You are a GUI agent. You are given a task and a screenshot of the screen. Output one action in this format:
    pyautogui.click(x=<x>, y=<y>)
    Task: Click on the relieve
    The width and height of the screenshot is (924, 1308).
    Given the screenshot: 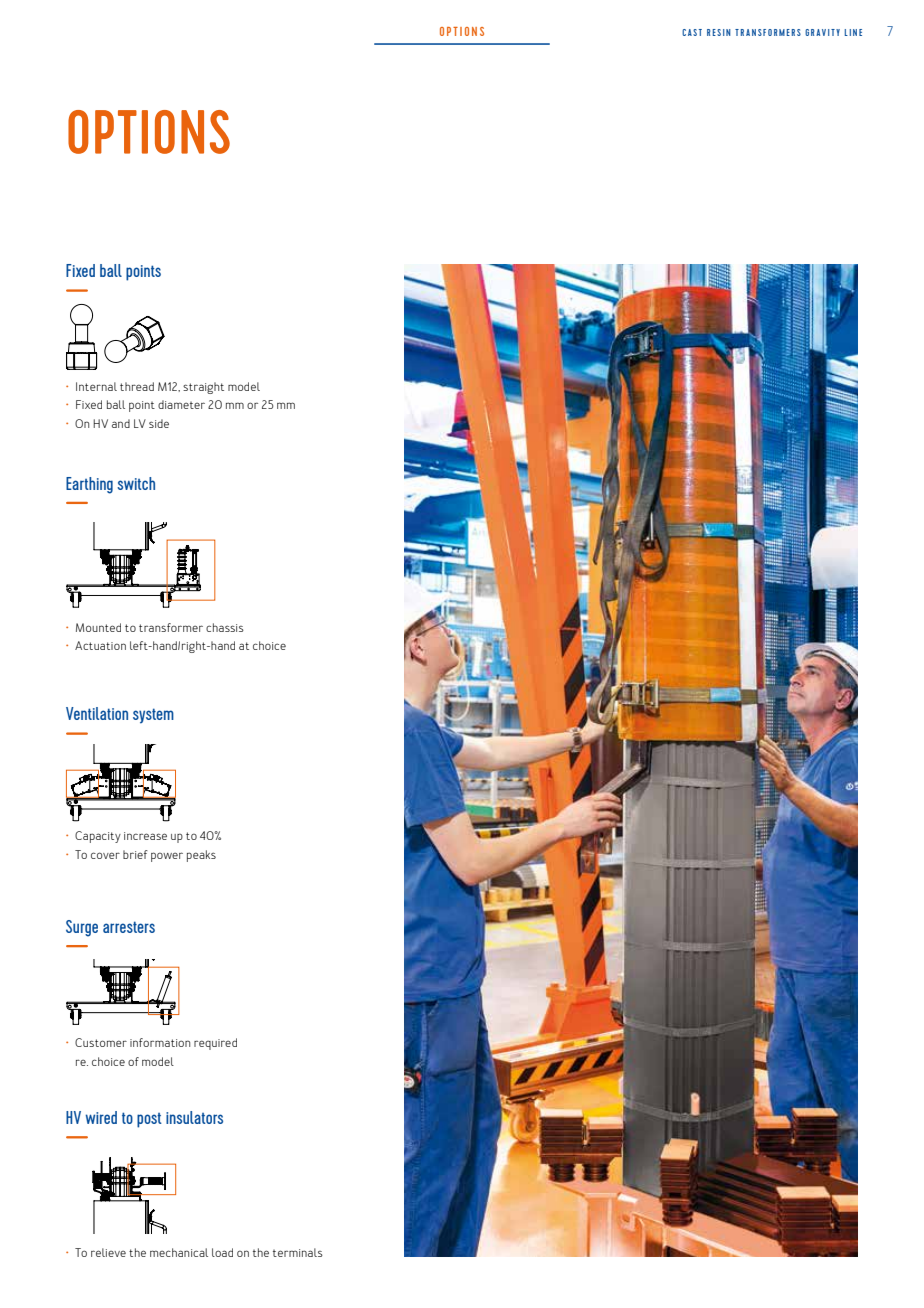 What is the action you would take?
    pyautogui.click(x=108, y=1252)
